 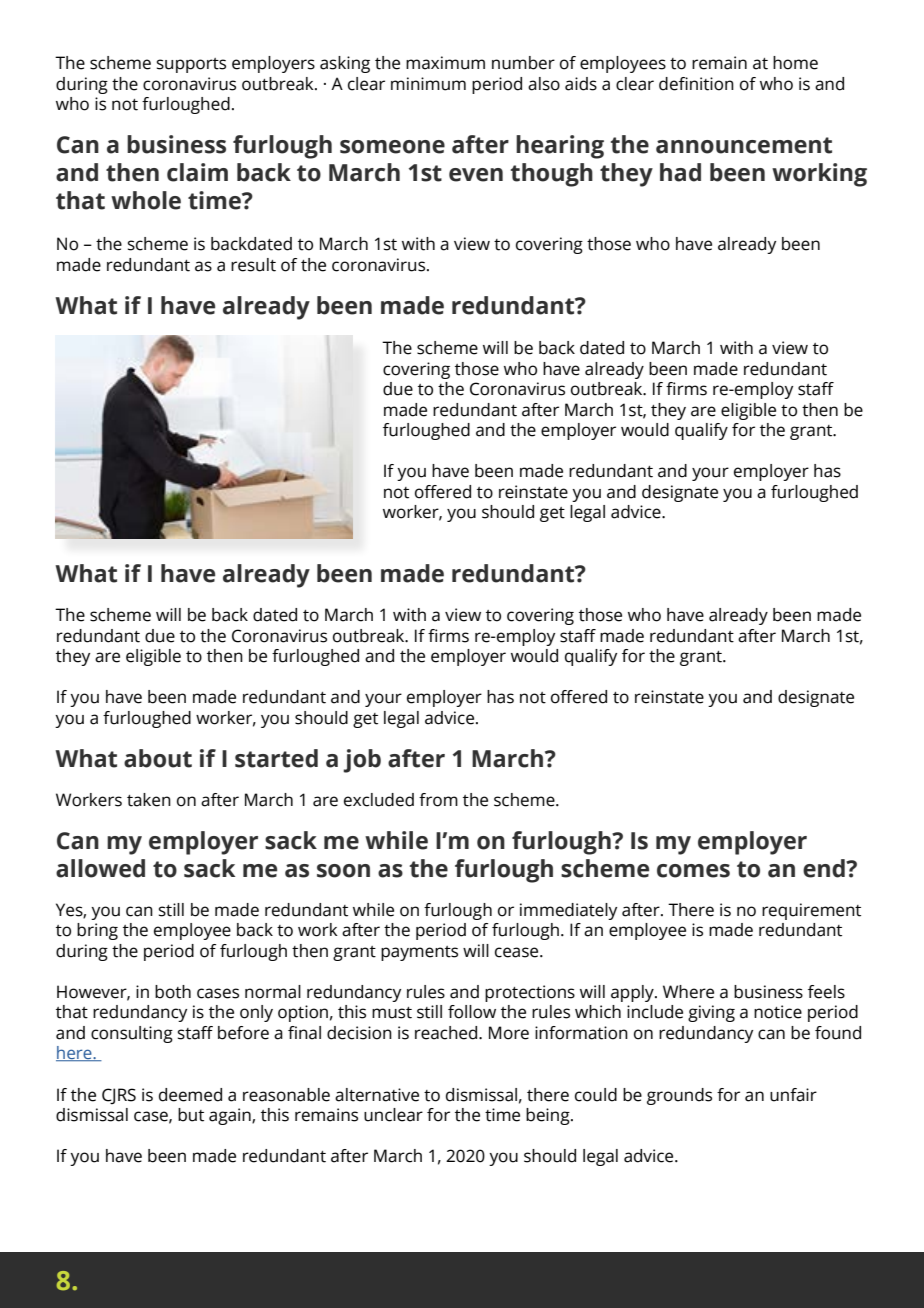 What do you see at coordinates (696, 84) in the screenshot?
I see `definition` at bounding box center [696, 84].
